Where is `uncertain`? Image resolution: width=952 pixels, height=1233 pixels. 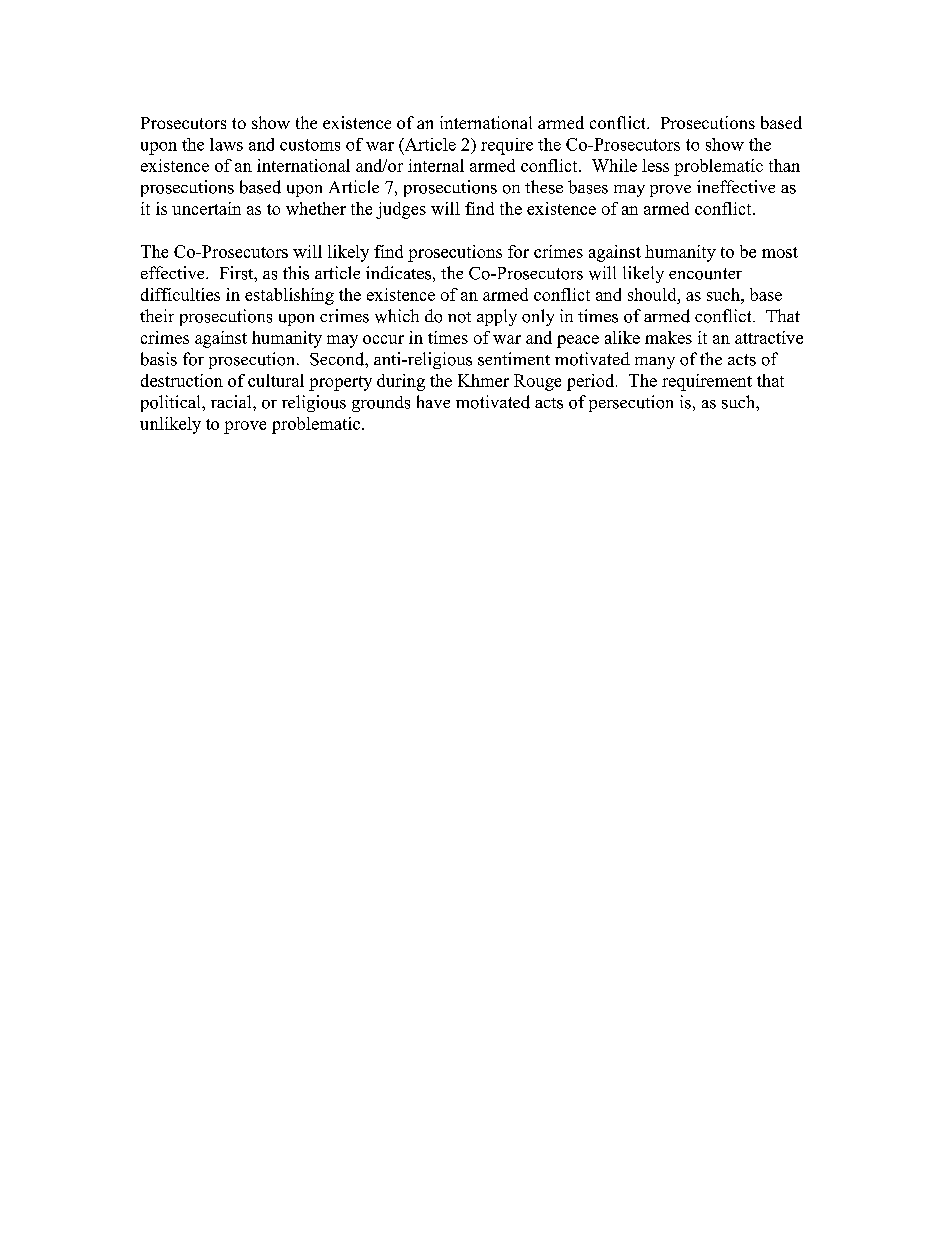 uncertain is located at coordinates (206, 208).
